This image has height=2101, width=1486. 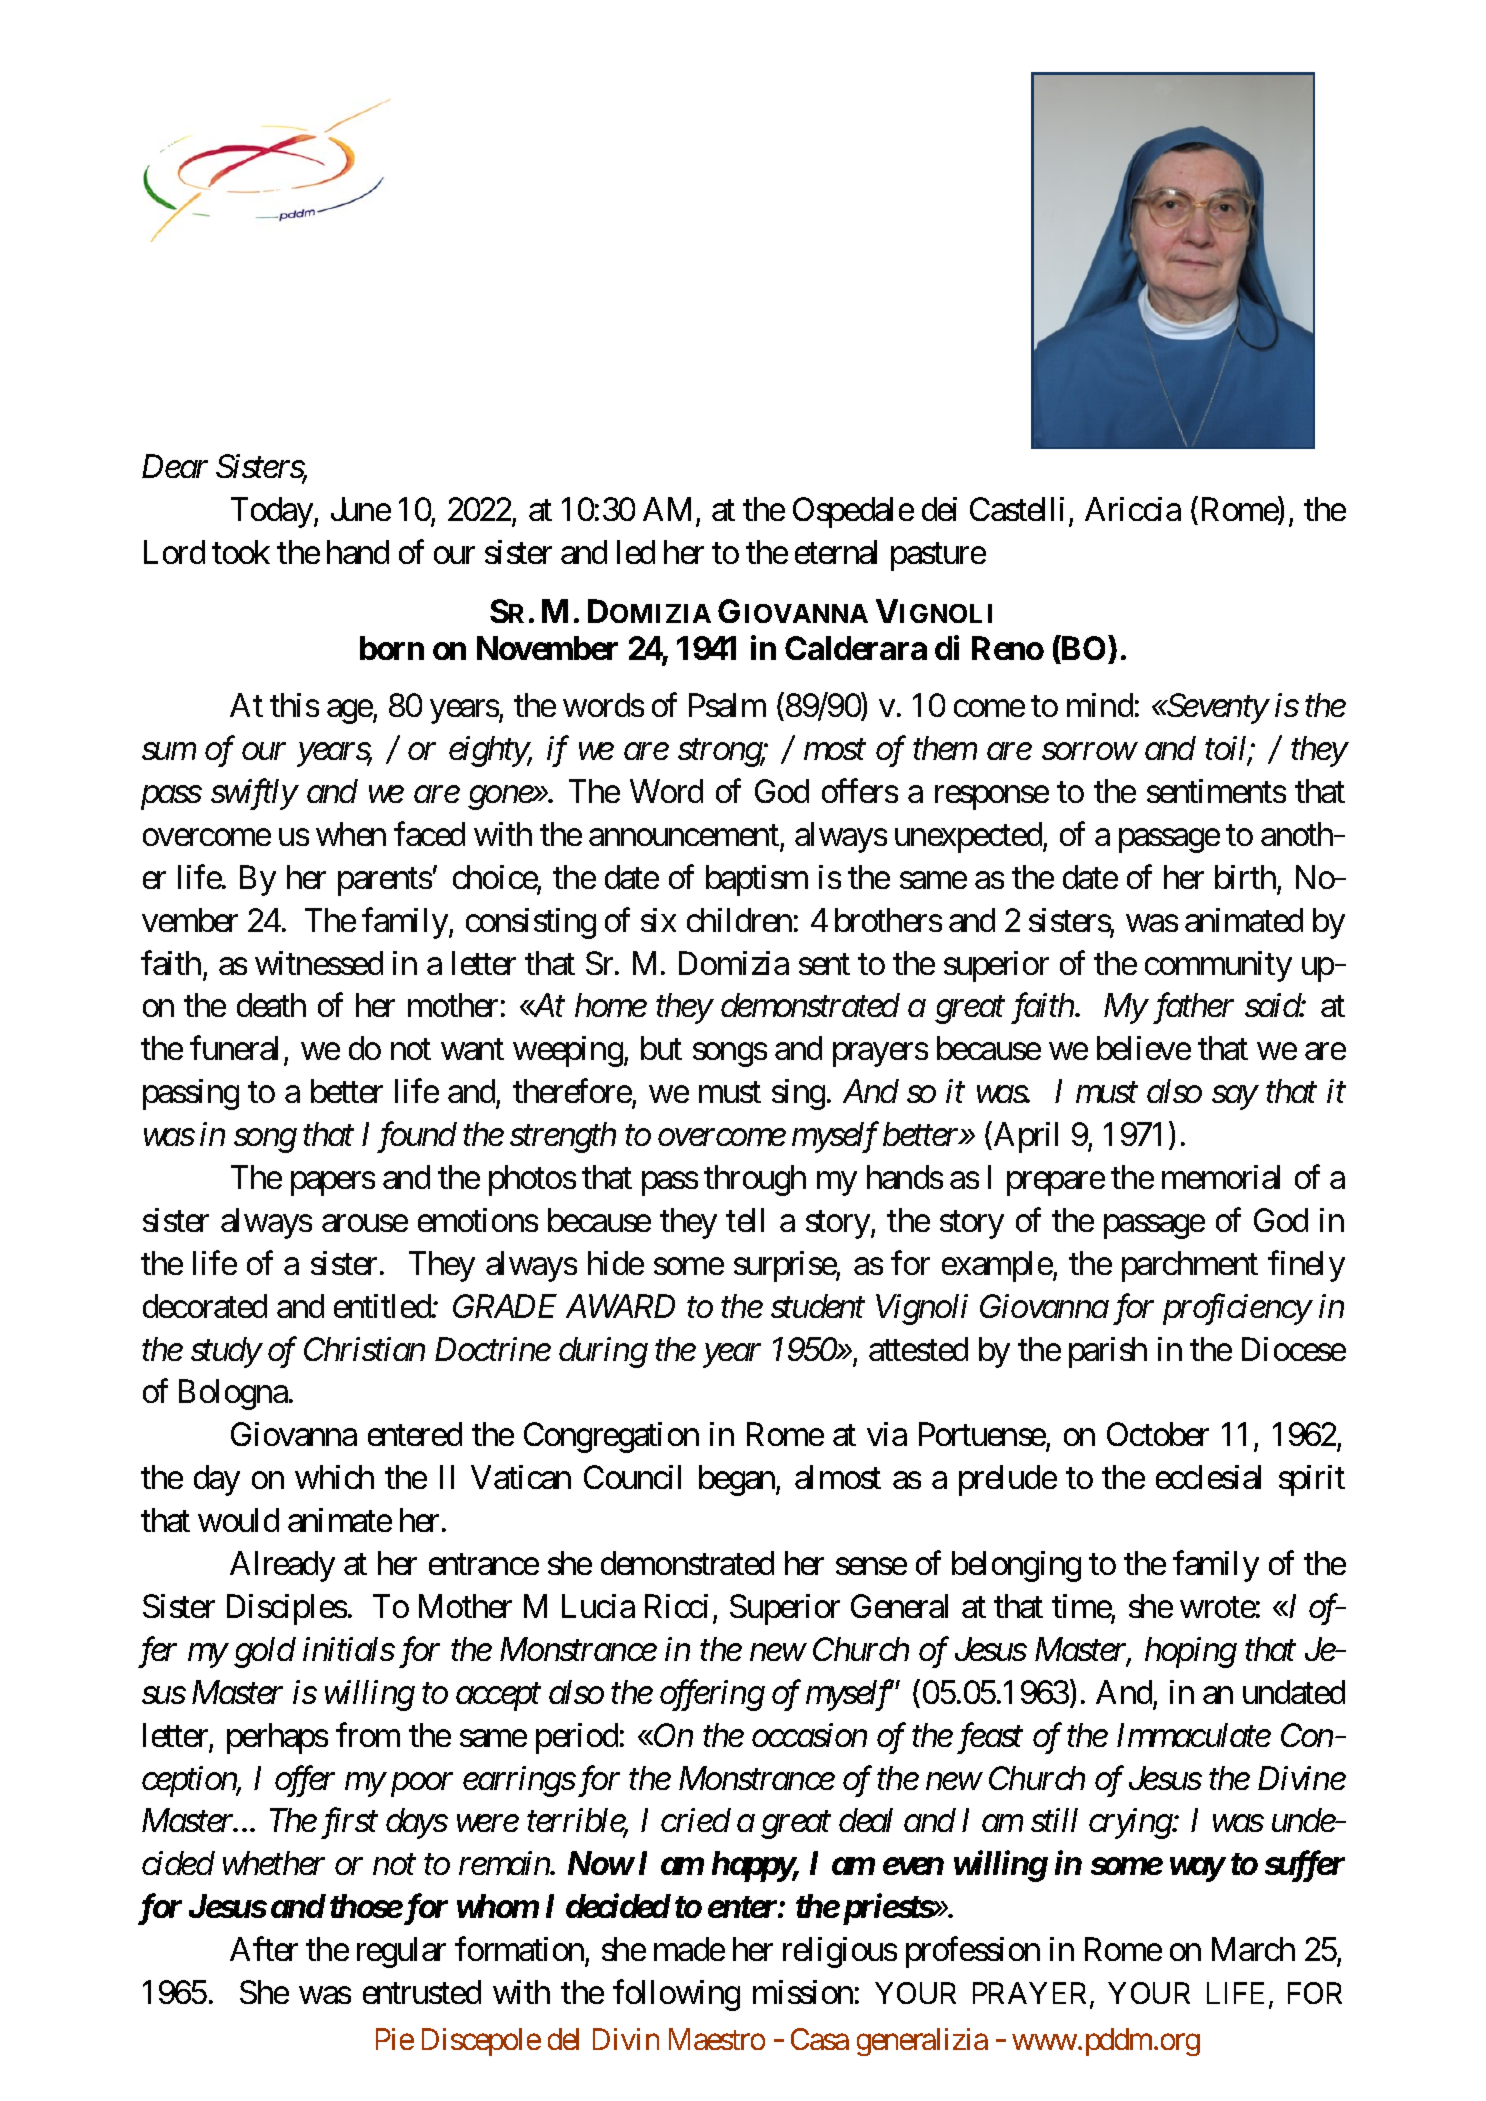 I want to click on began, so click(x=738, y=1480).
